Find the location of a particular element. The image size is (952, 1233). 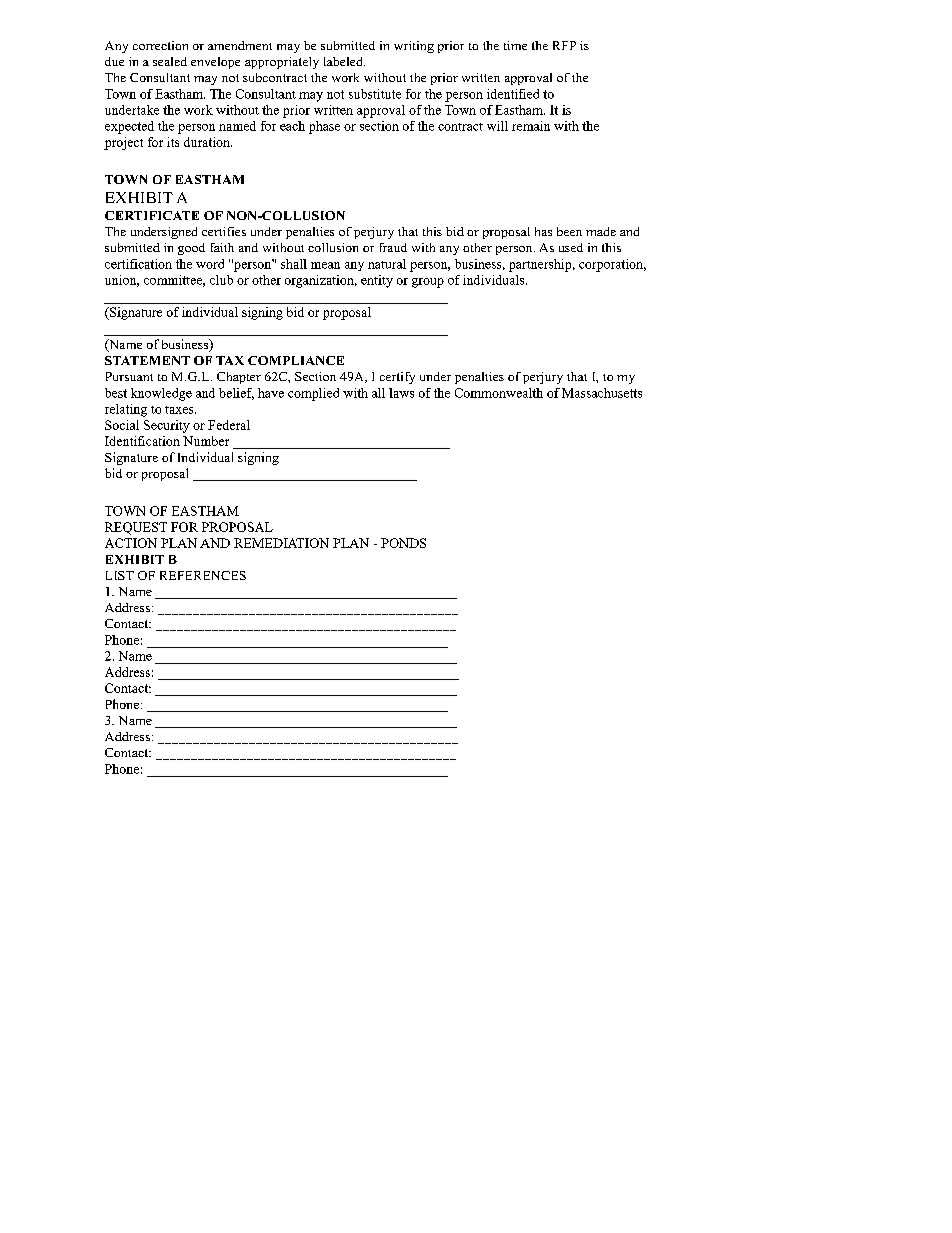

corporation is located at coordinates (612, 265).
